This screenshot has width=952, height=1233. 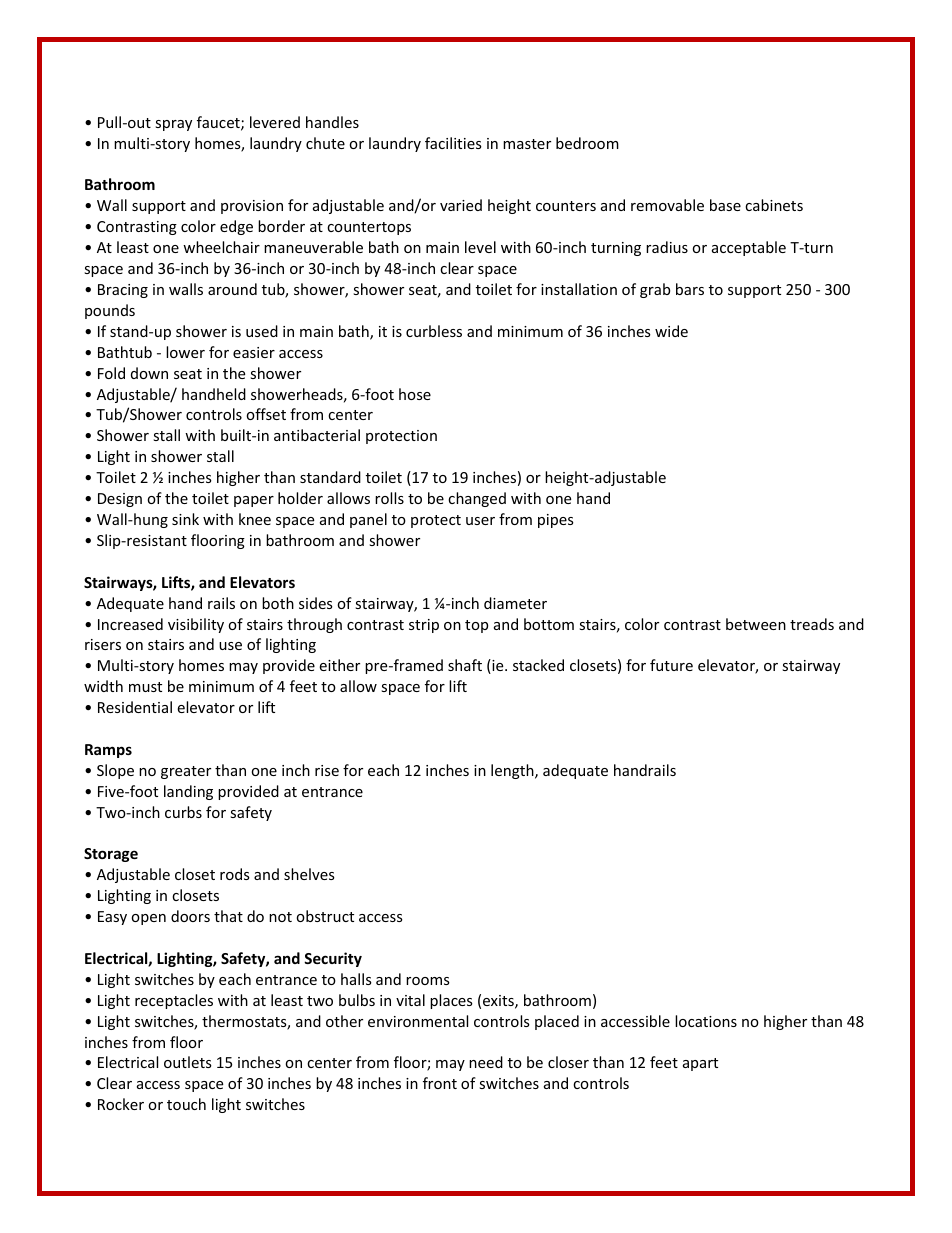 What do you see at coordinates (453, 143) in the screenshot?
I see `facilities` at bounding box center [453, 143].
